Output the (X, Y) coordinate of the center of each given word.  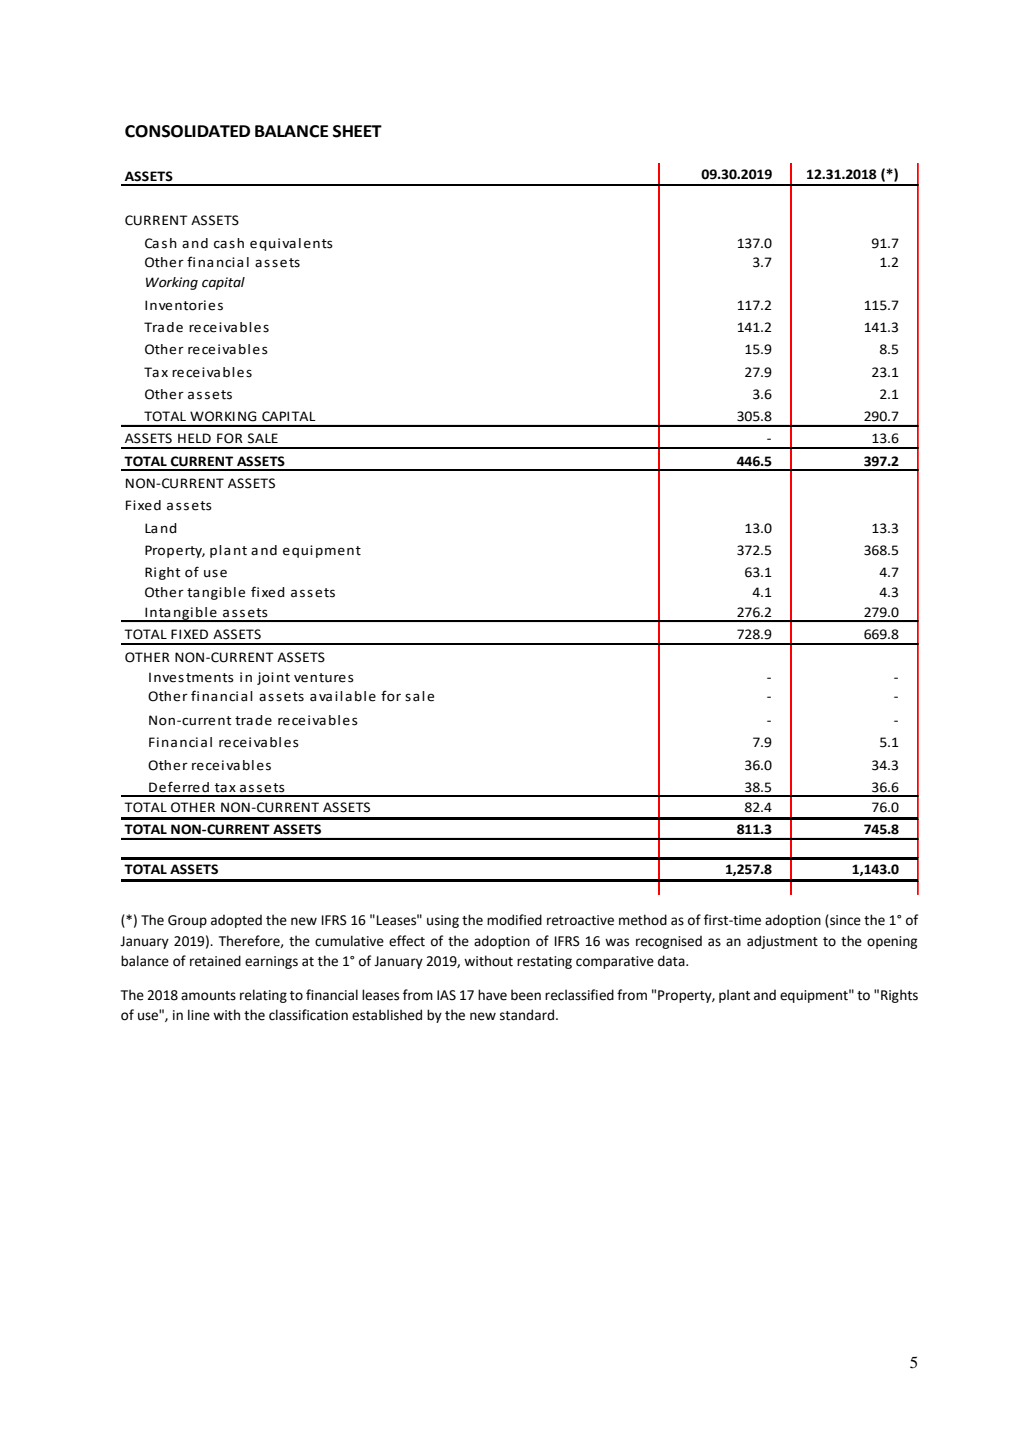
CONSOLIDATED (187, 131)
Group (187, 921)
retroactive (580, 920)
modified (514, 920)
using (443, 921)
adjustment (782, 942)
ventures (324, 678)
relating (263, 996)
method (643, 920)
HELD (194, 438)
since (844, 921)
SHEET (357, 131)
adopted (236, 921)
